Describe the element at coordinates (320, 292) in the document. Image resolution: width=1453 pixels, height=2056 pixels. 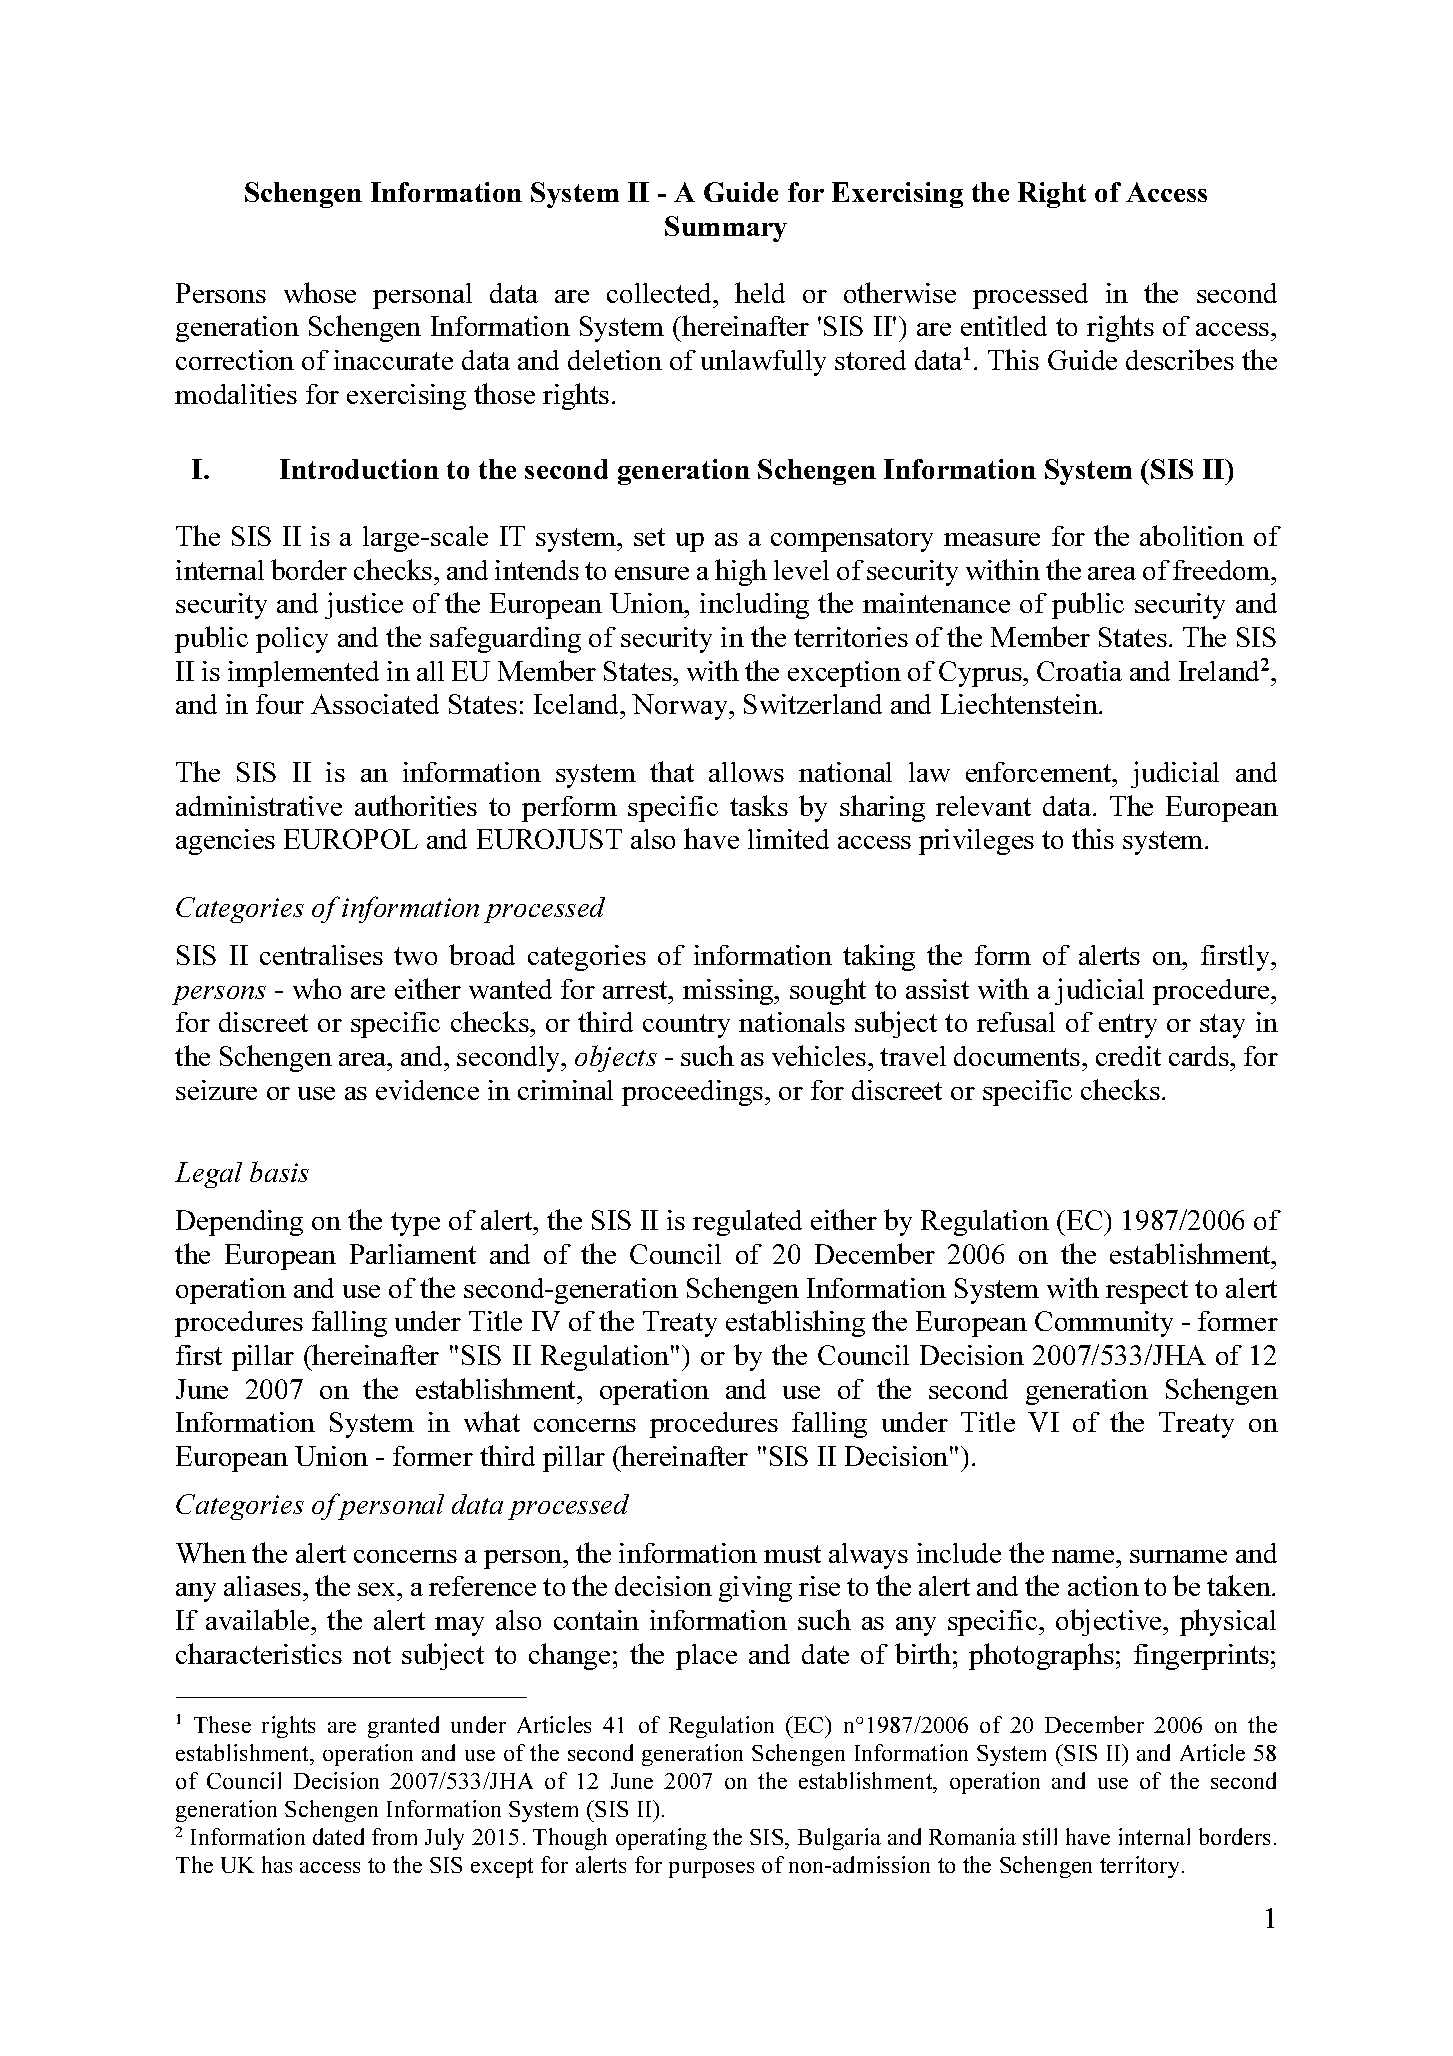
I see `whose` at that location.
